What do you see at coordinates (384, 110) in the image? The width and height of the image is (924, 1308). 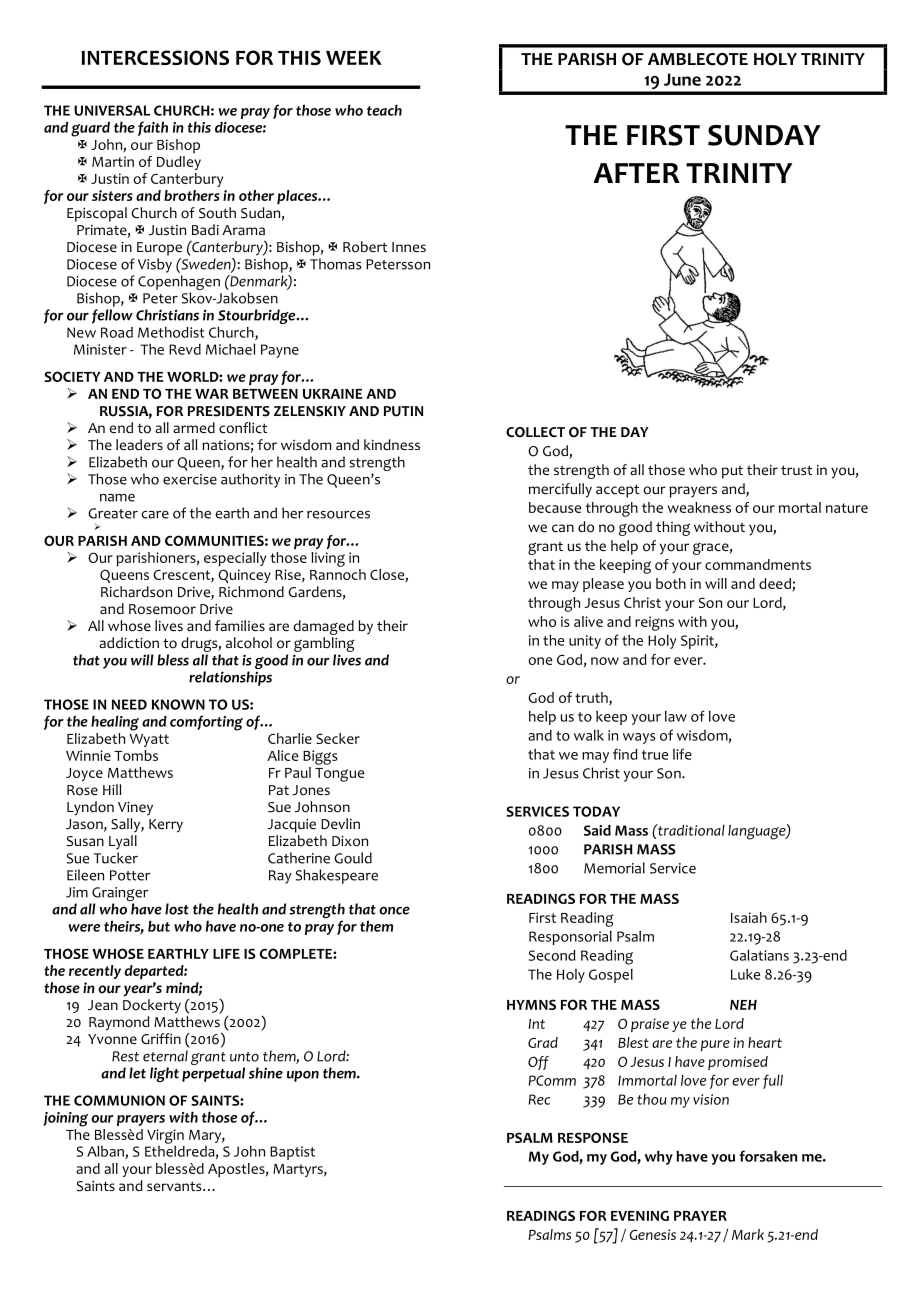 I see `teach` at bounding box center [384, 110].
